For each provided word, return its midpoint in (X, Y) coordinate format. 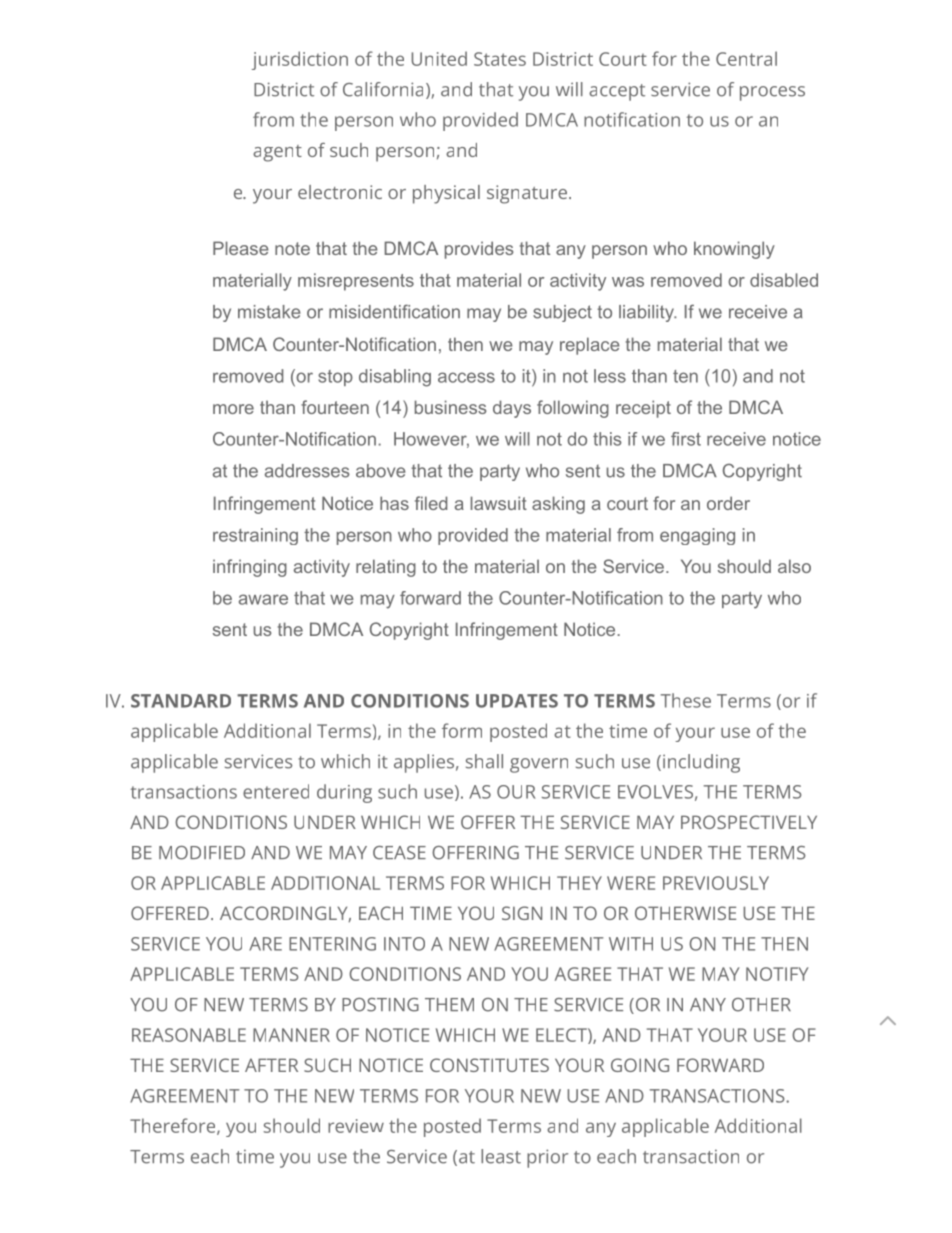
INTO (404, 944)
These (686, 700)
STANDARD (181, 701)
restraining (255, 536)
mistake (269, 312)
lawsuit (499, 503)
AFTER (271, 1065)
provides (479, 250)
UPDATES (517, 701)
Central (746, 58)
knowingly (734, 250)
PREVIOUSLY (716, 883)
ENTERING (332, 944)
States (500, 59)
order (728, 503)
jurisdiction (300, 60)
